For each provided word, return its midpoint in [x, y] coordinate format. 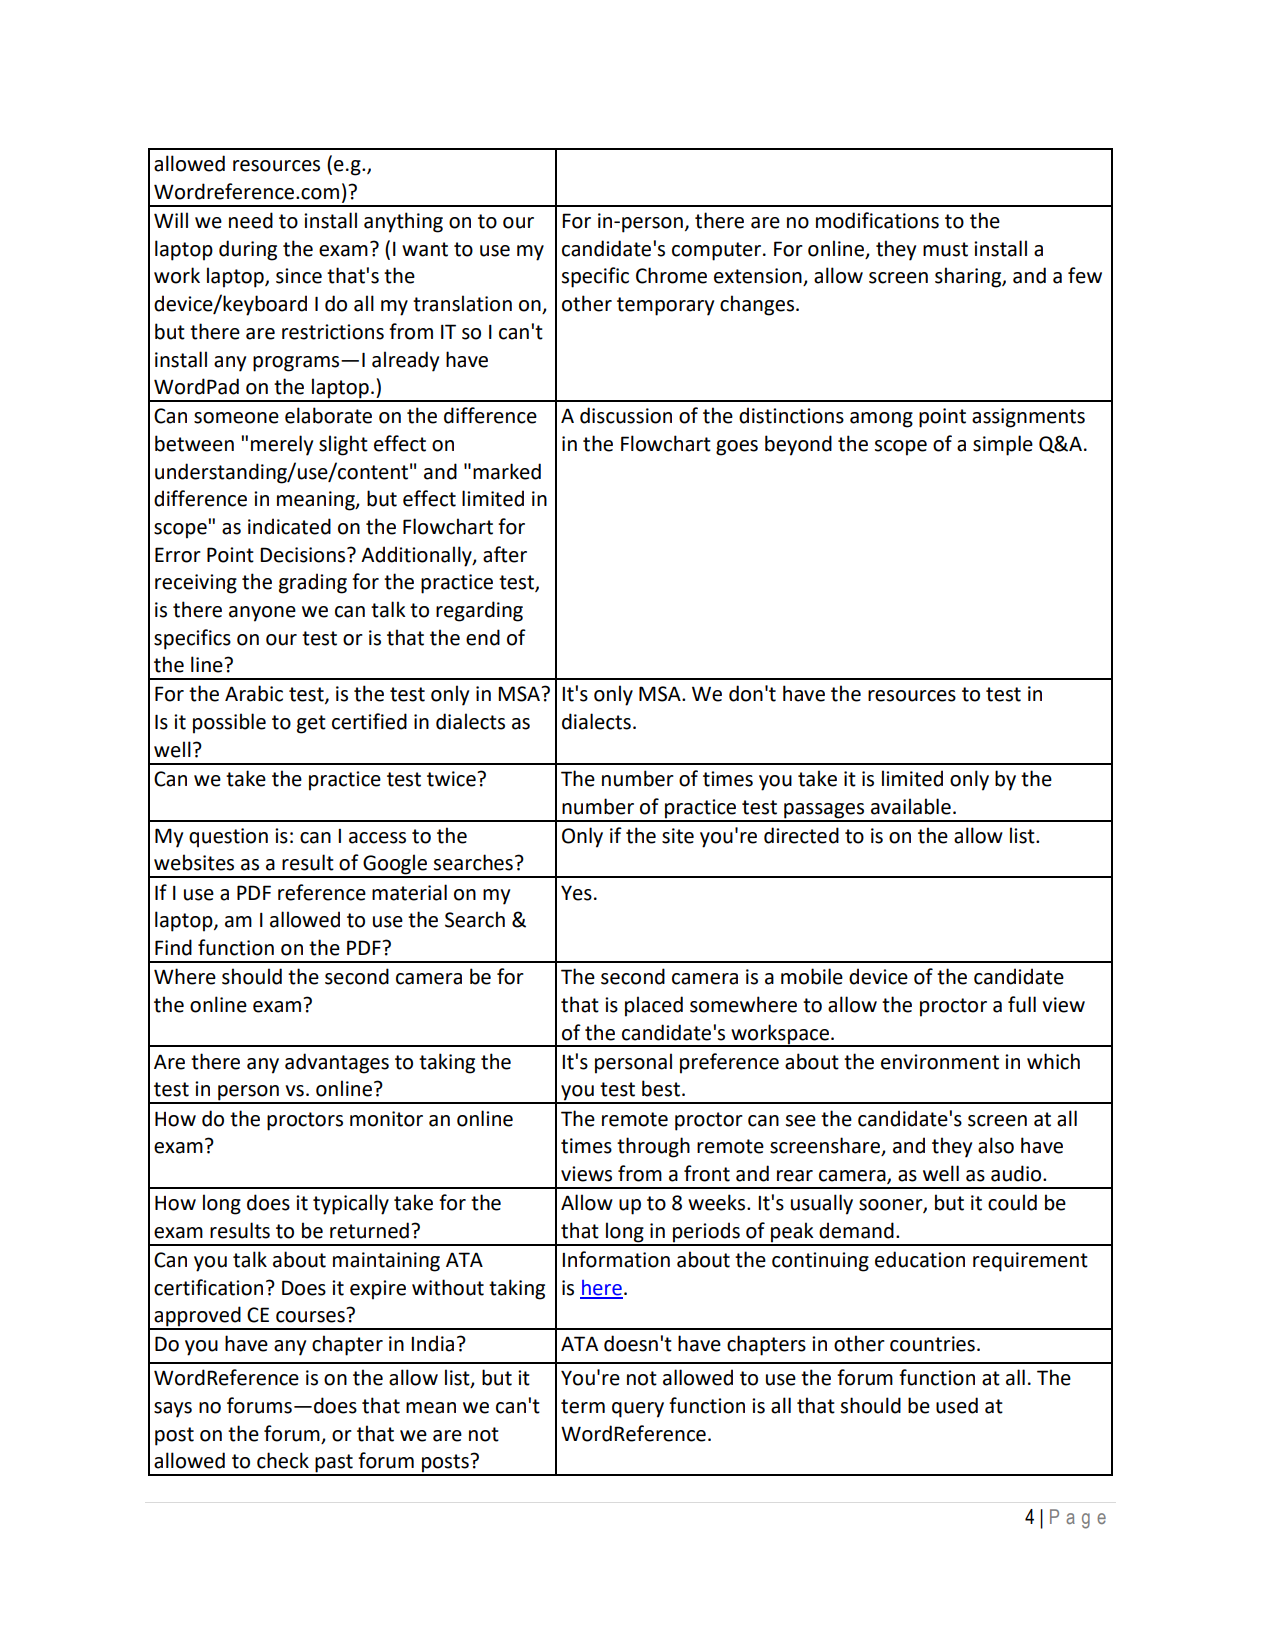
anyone [262, 614]
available [911, 806]
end [483, 637]
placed [654, 1006]
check [283, 1460]
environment [940, 1062]
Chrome [671, 275]
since [299, 276]
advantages [337, 1063]
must [945, 249]
